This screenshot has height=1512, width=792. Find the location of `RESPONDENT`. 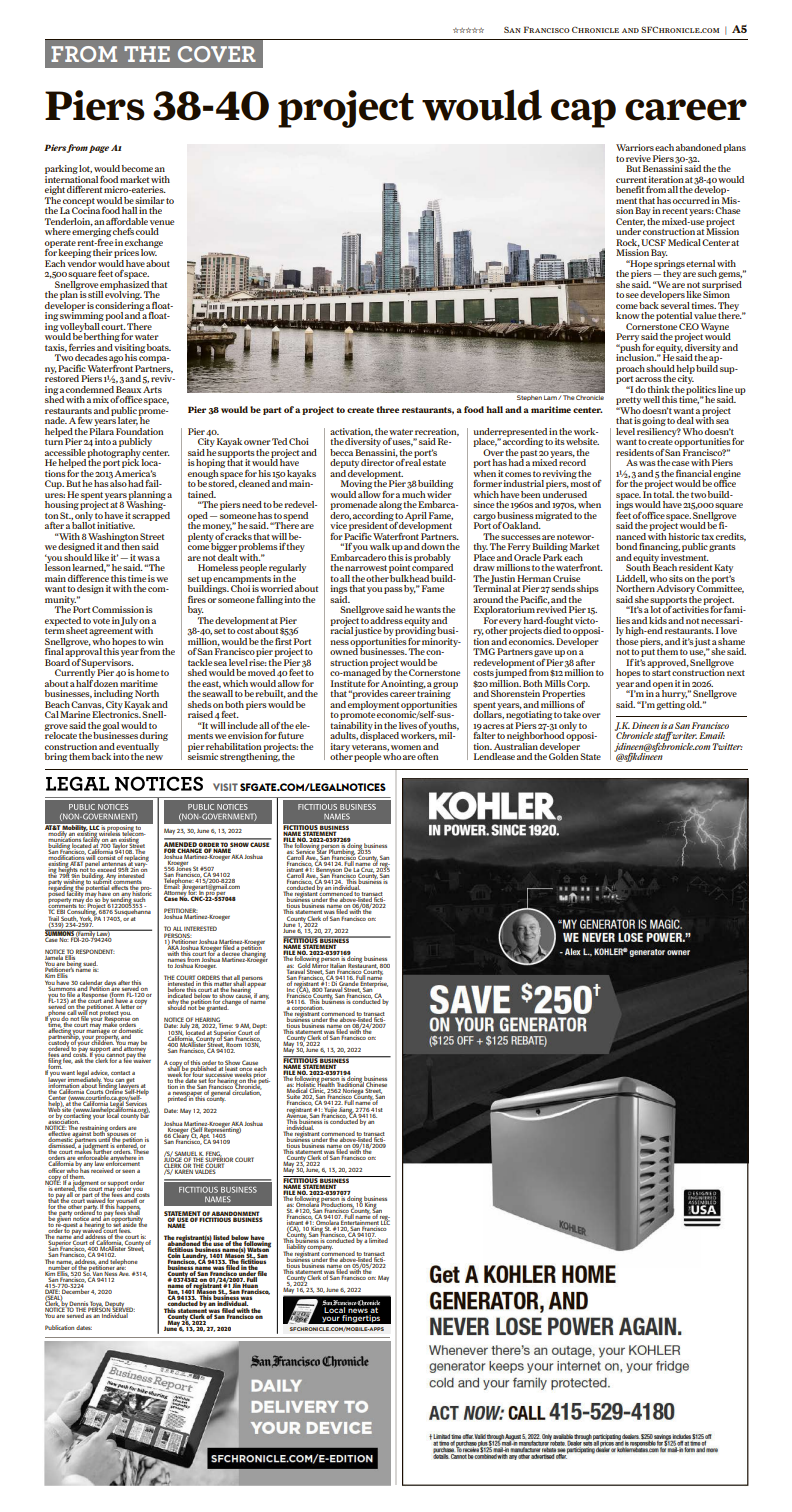

RESPONDENT is located at coordinates (95, 951).
